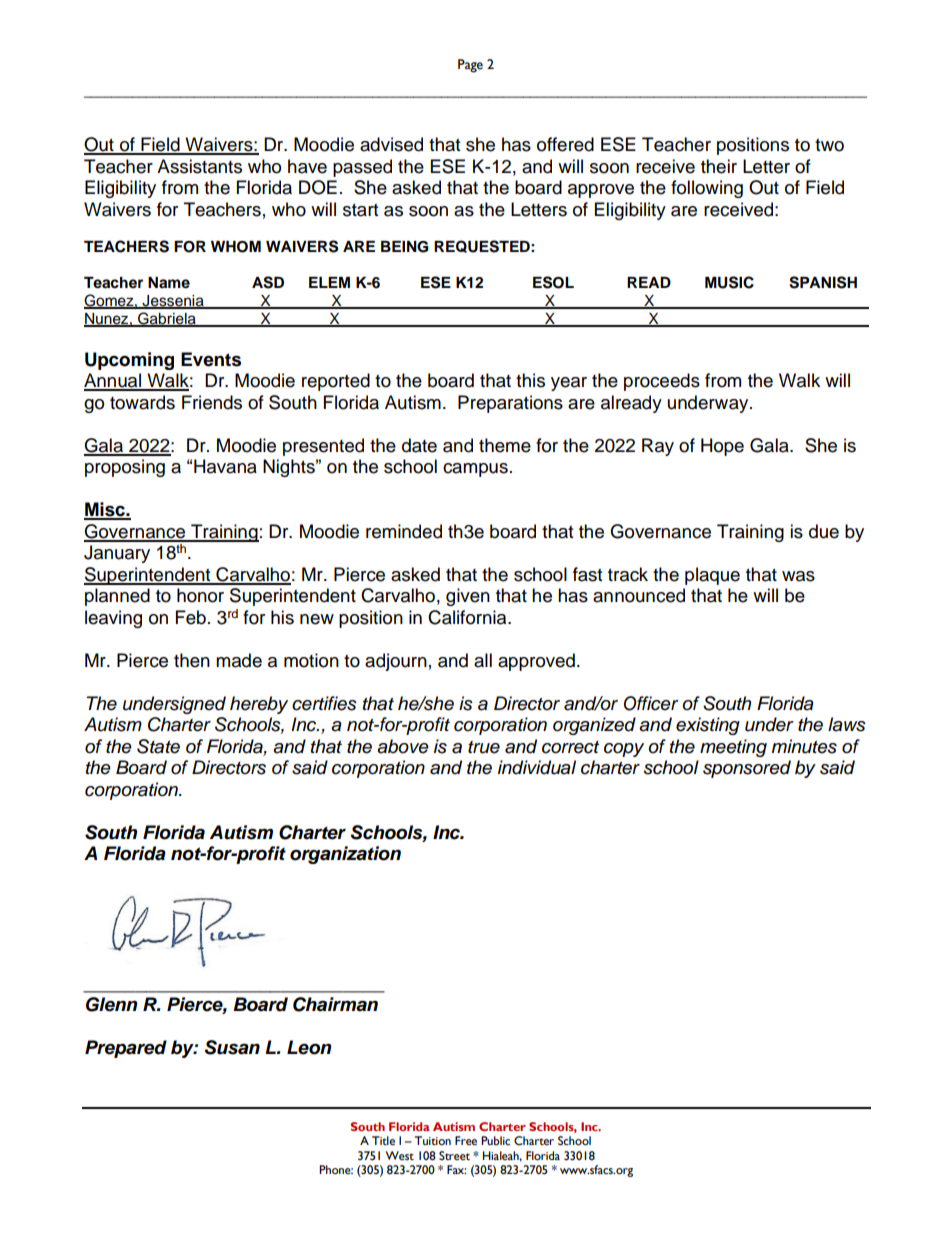 This page has height=1233, width=952. I want to click on California, so click(468, 617).
